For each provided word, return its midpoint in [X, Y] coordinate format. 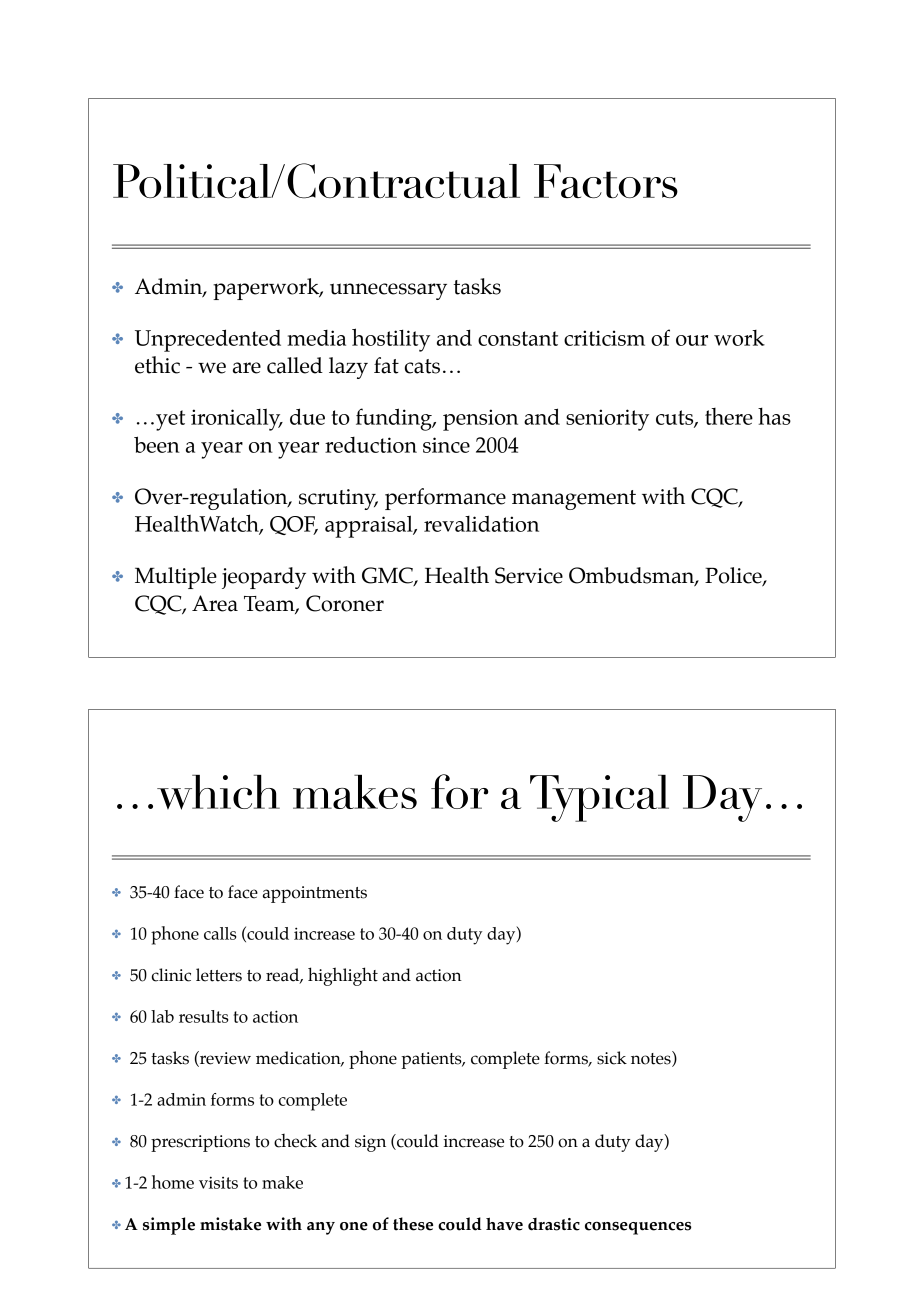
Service [529, 575]
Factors [606, 181]
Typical [599, 798]
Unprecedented [208, 340]
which [218, 792]
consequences [638, 1228]
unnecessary [388, 291]
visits [218, 1182]
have [504, 1224]
